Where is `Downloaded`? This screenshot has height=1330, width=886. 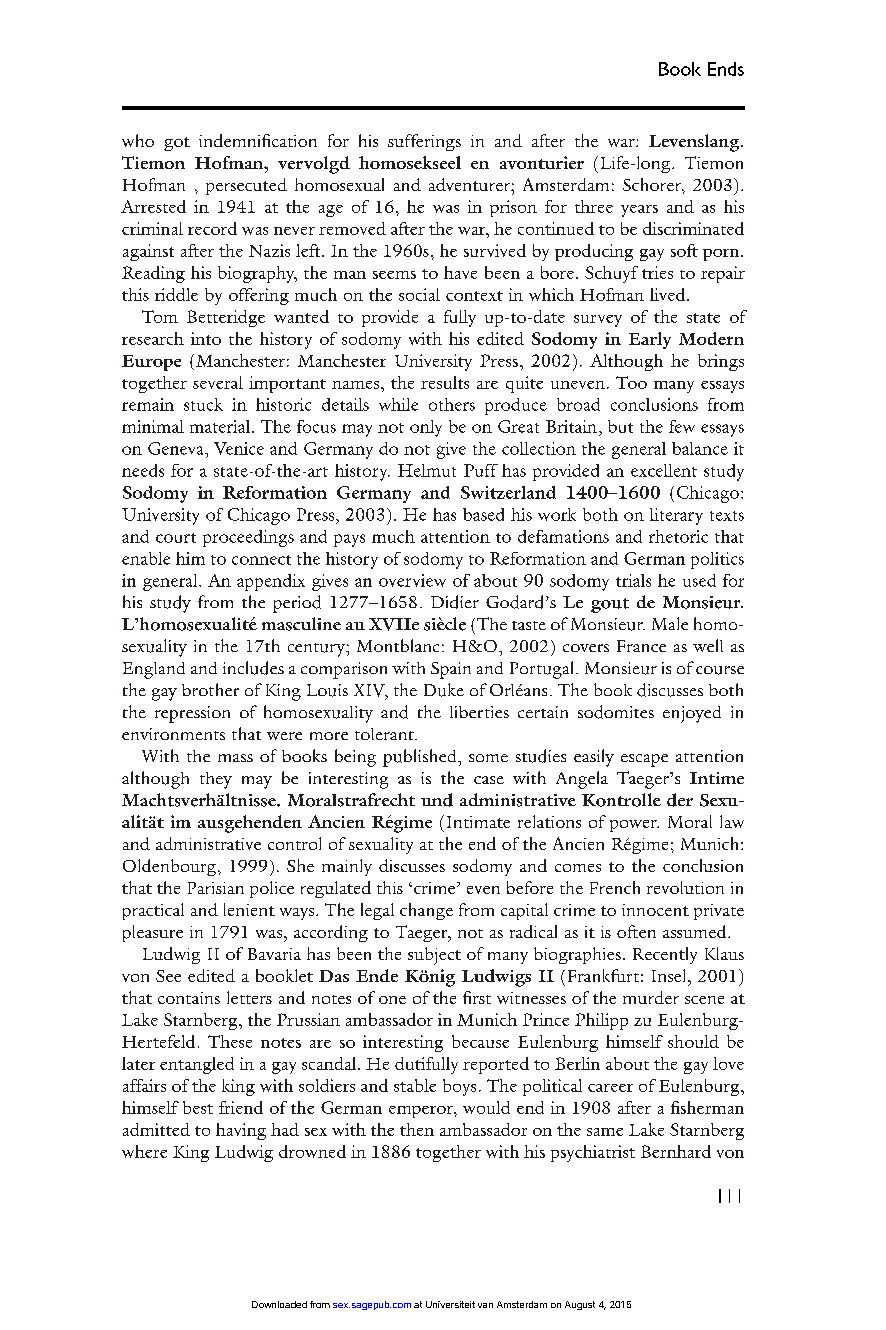 Downloaded is located at coordinates (279, 1304).
